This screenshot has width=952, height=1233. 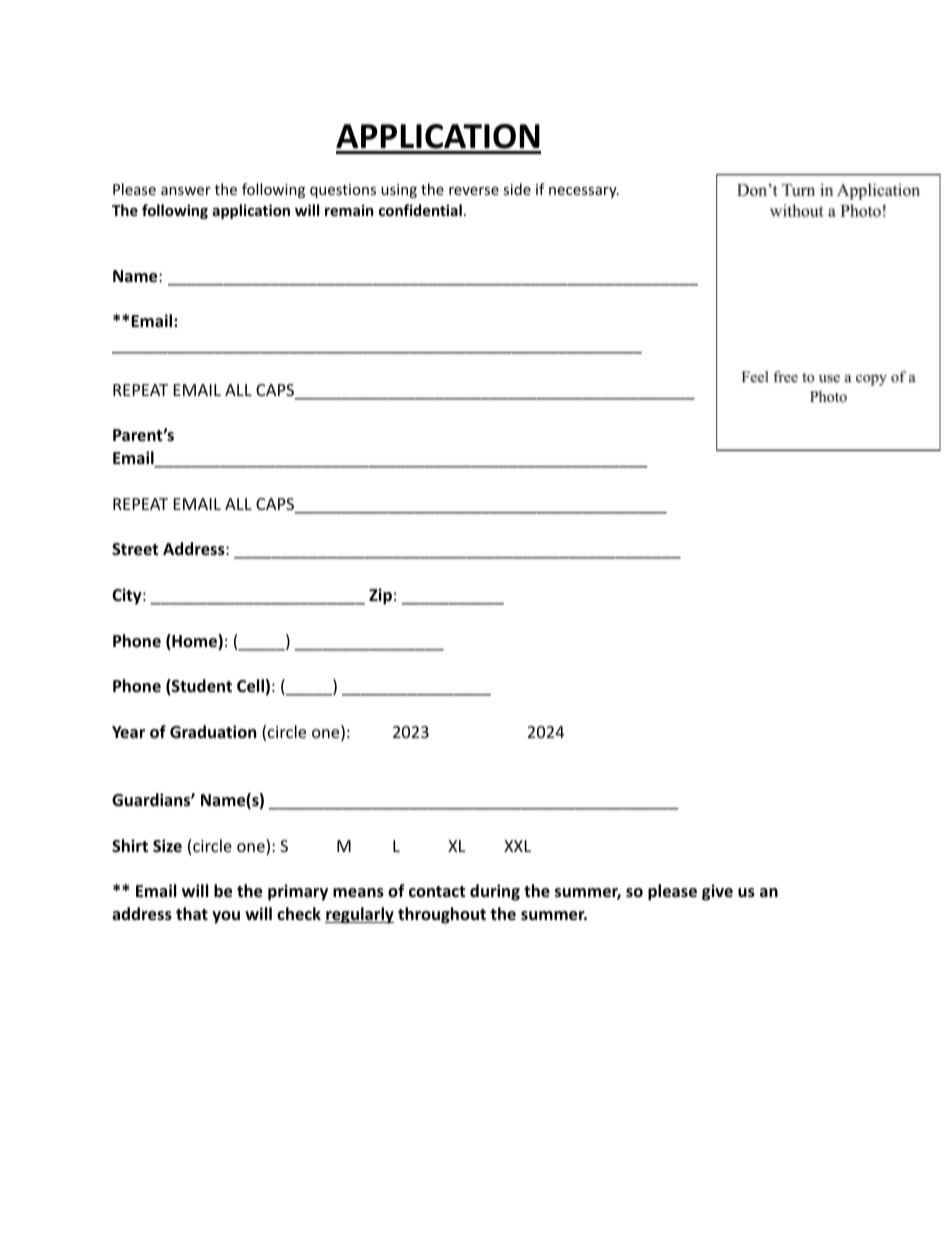 I want to click on Cell, so click(x=250, y=686).
